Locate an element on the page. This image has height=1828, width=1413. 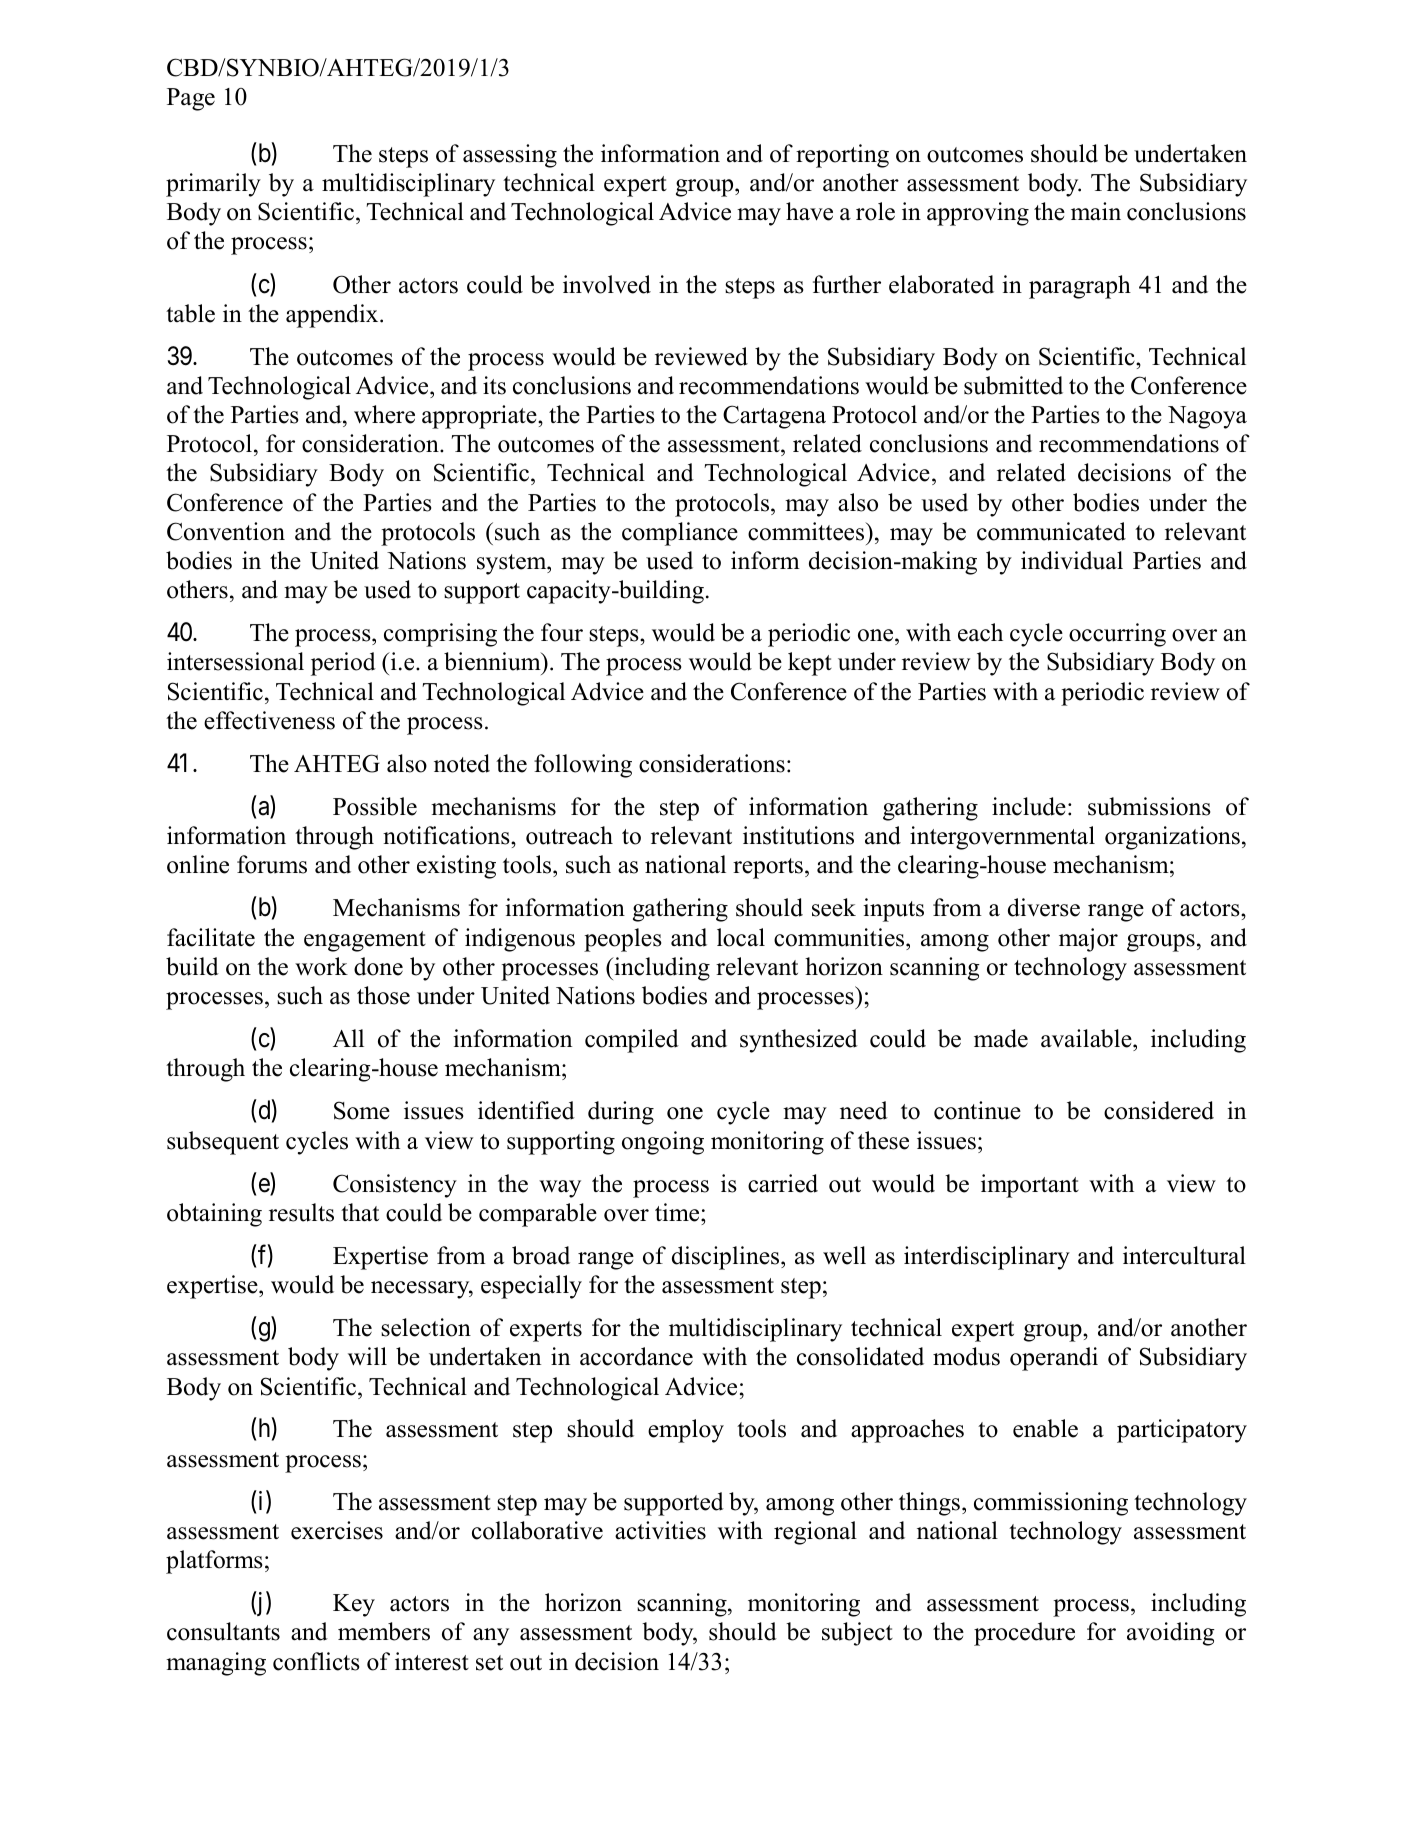
primarily is located at coordinates (213, 185).
